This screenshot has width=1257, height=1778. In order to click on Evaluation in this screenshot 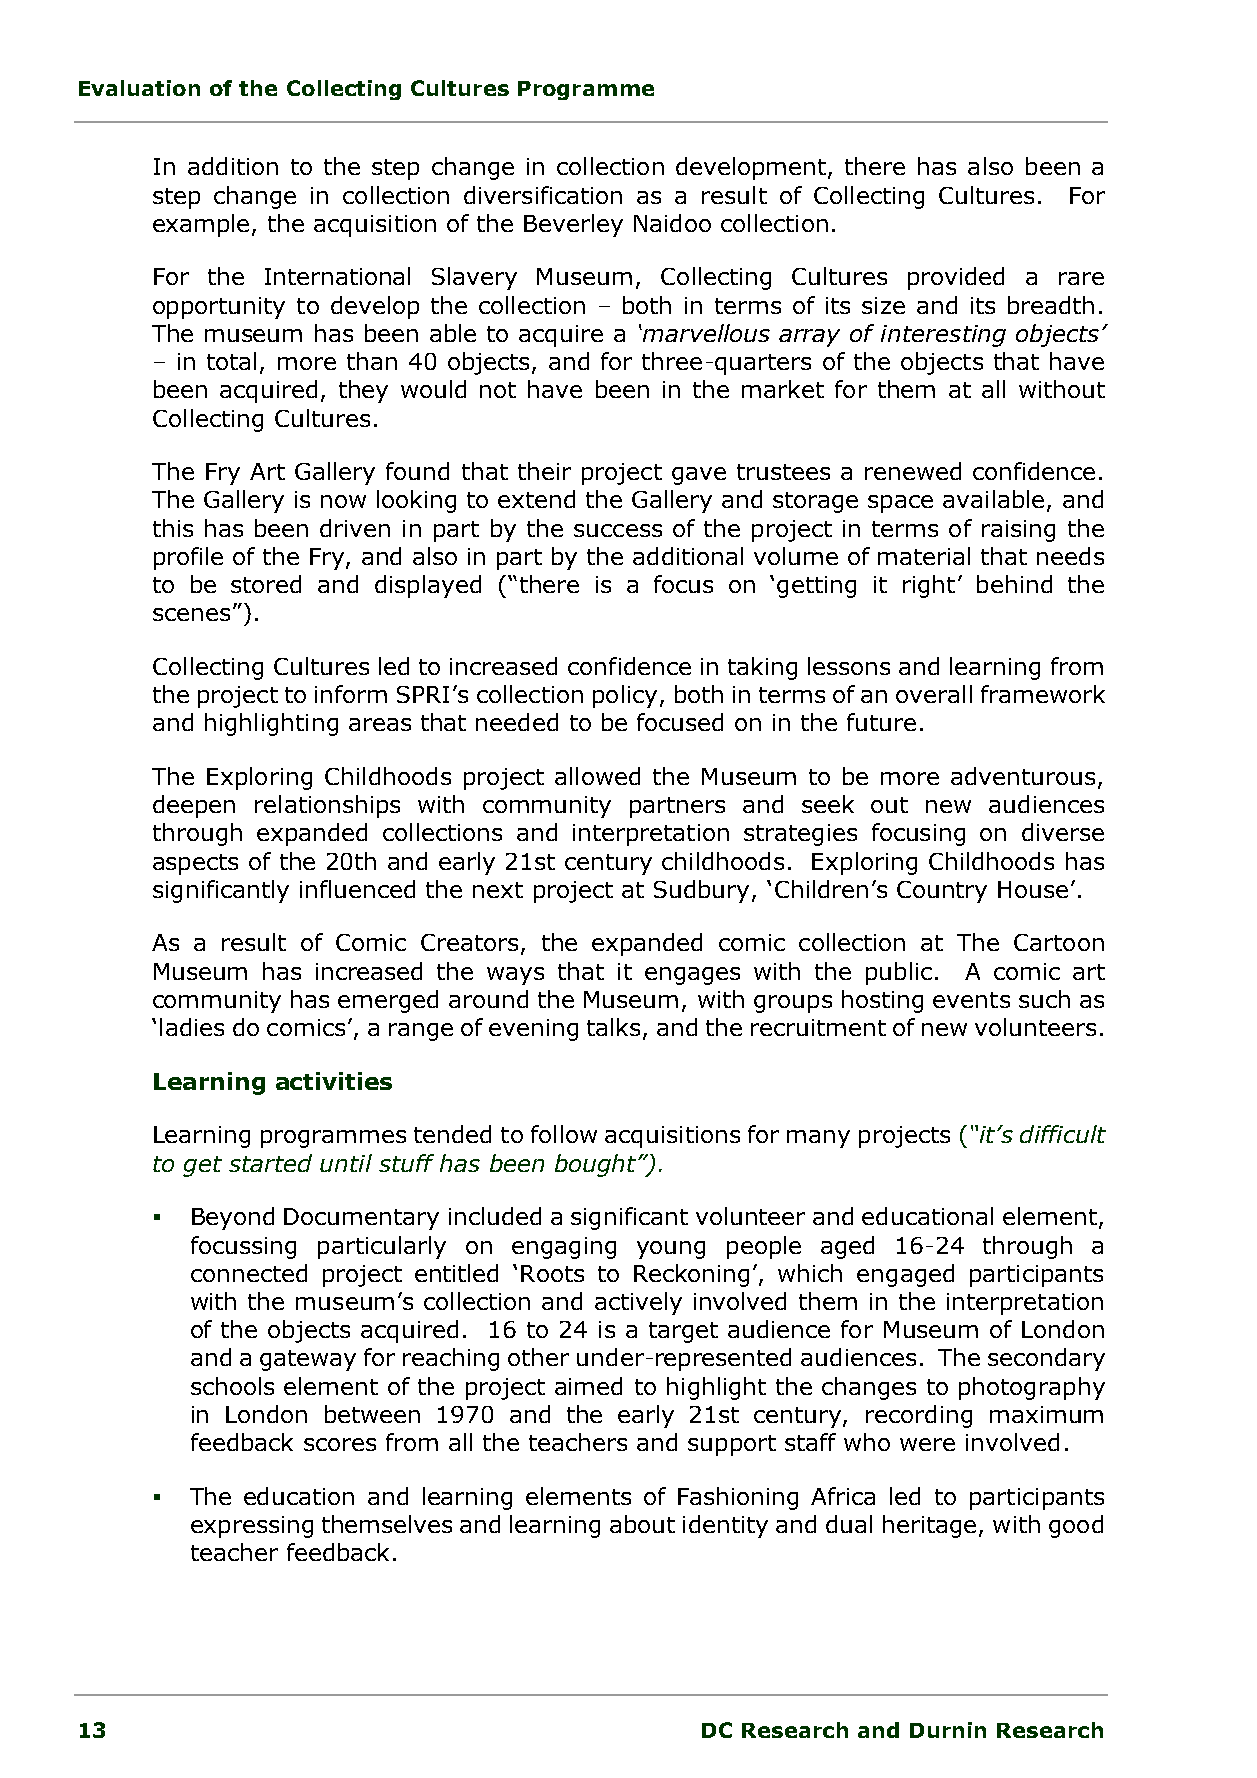, I will do `click(139, 88)`.
